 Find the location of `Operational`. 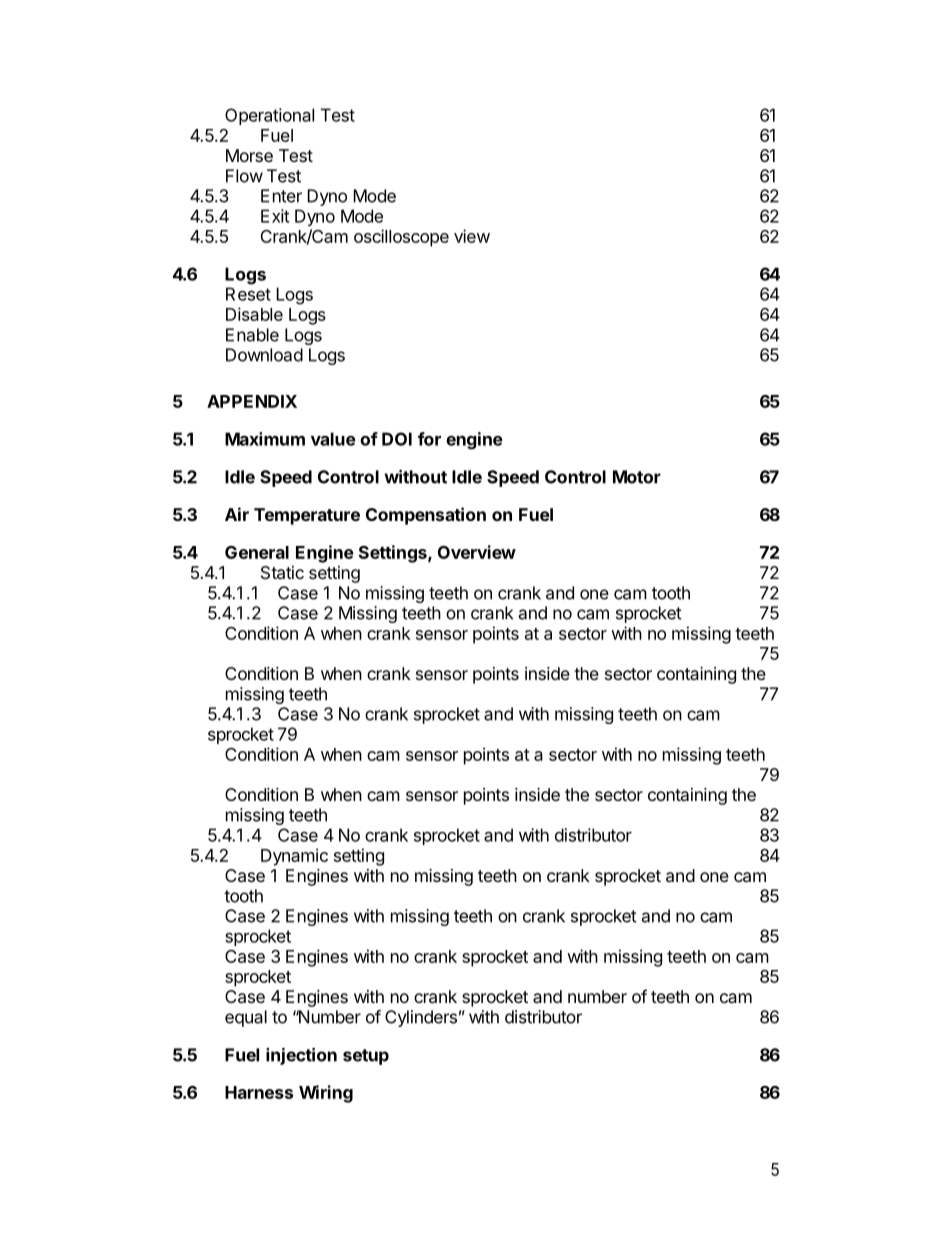

Operational is located at coordinates (269, 116).
